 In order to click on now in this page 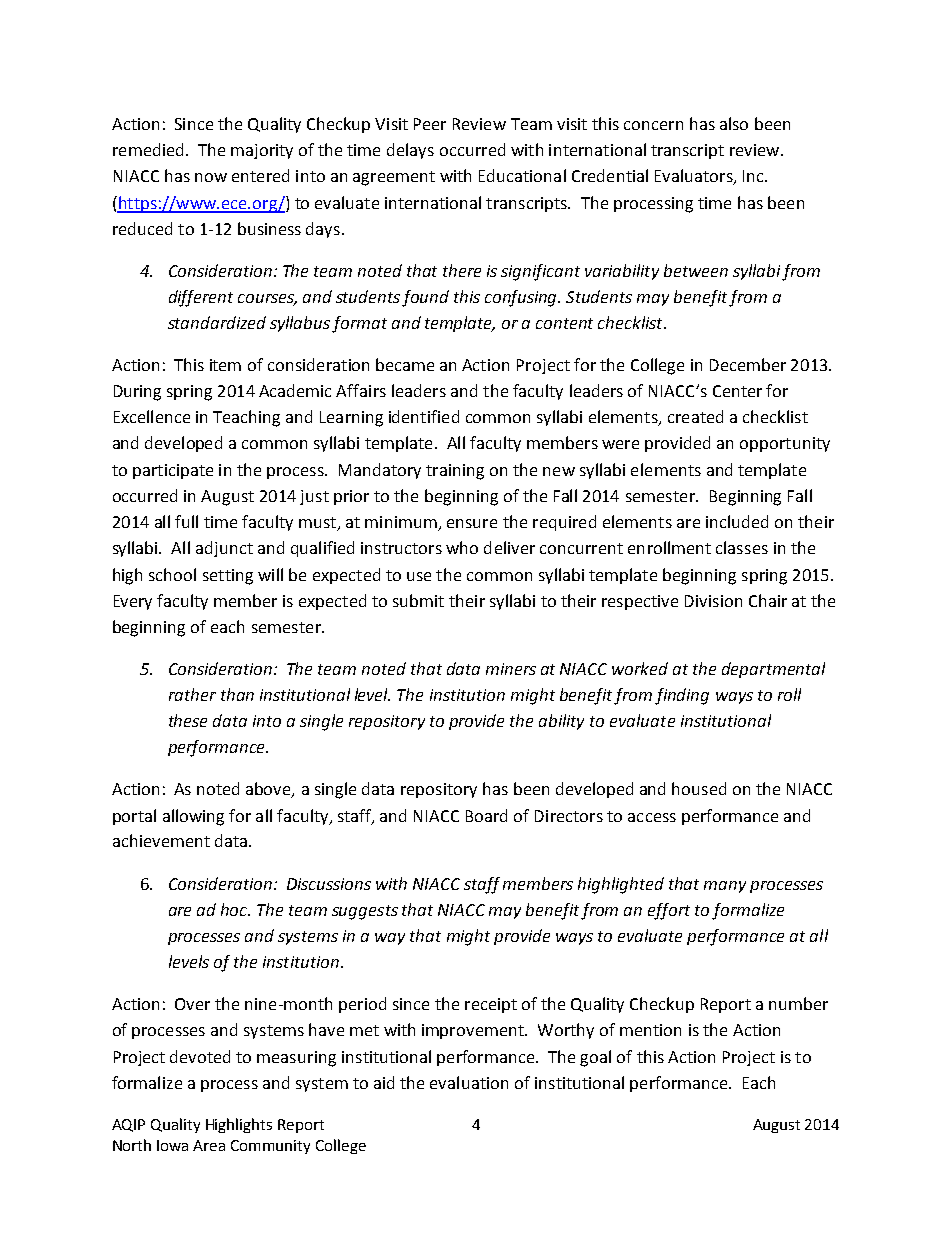, I will do `click(211, 177)`.
